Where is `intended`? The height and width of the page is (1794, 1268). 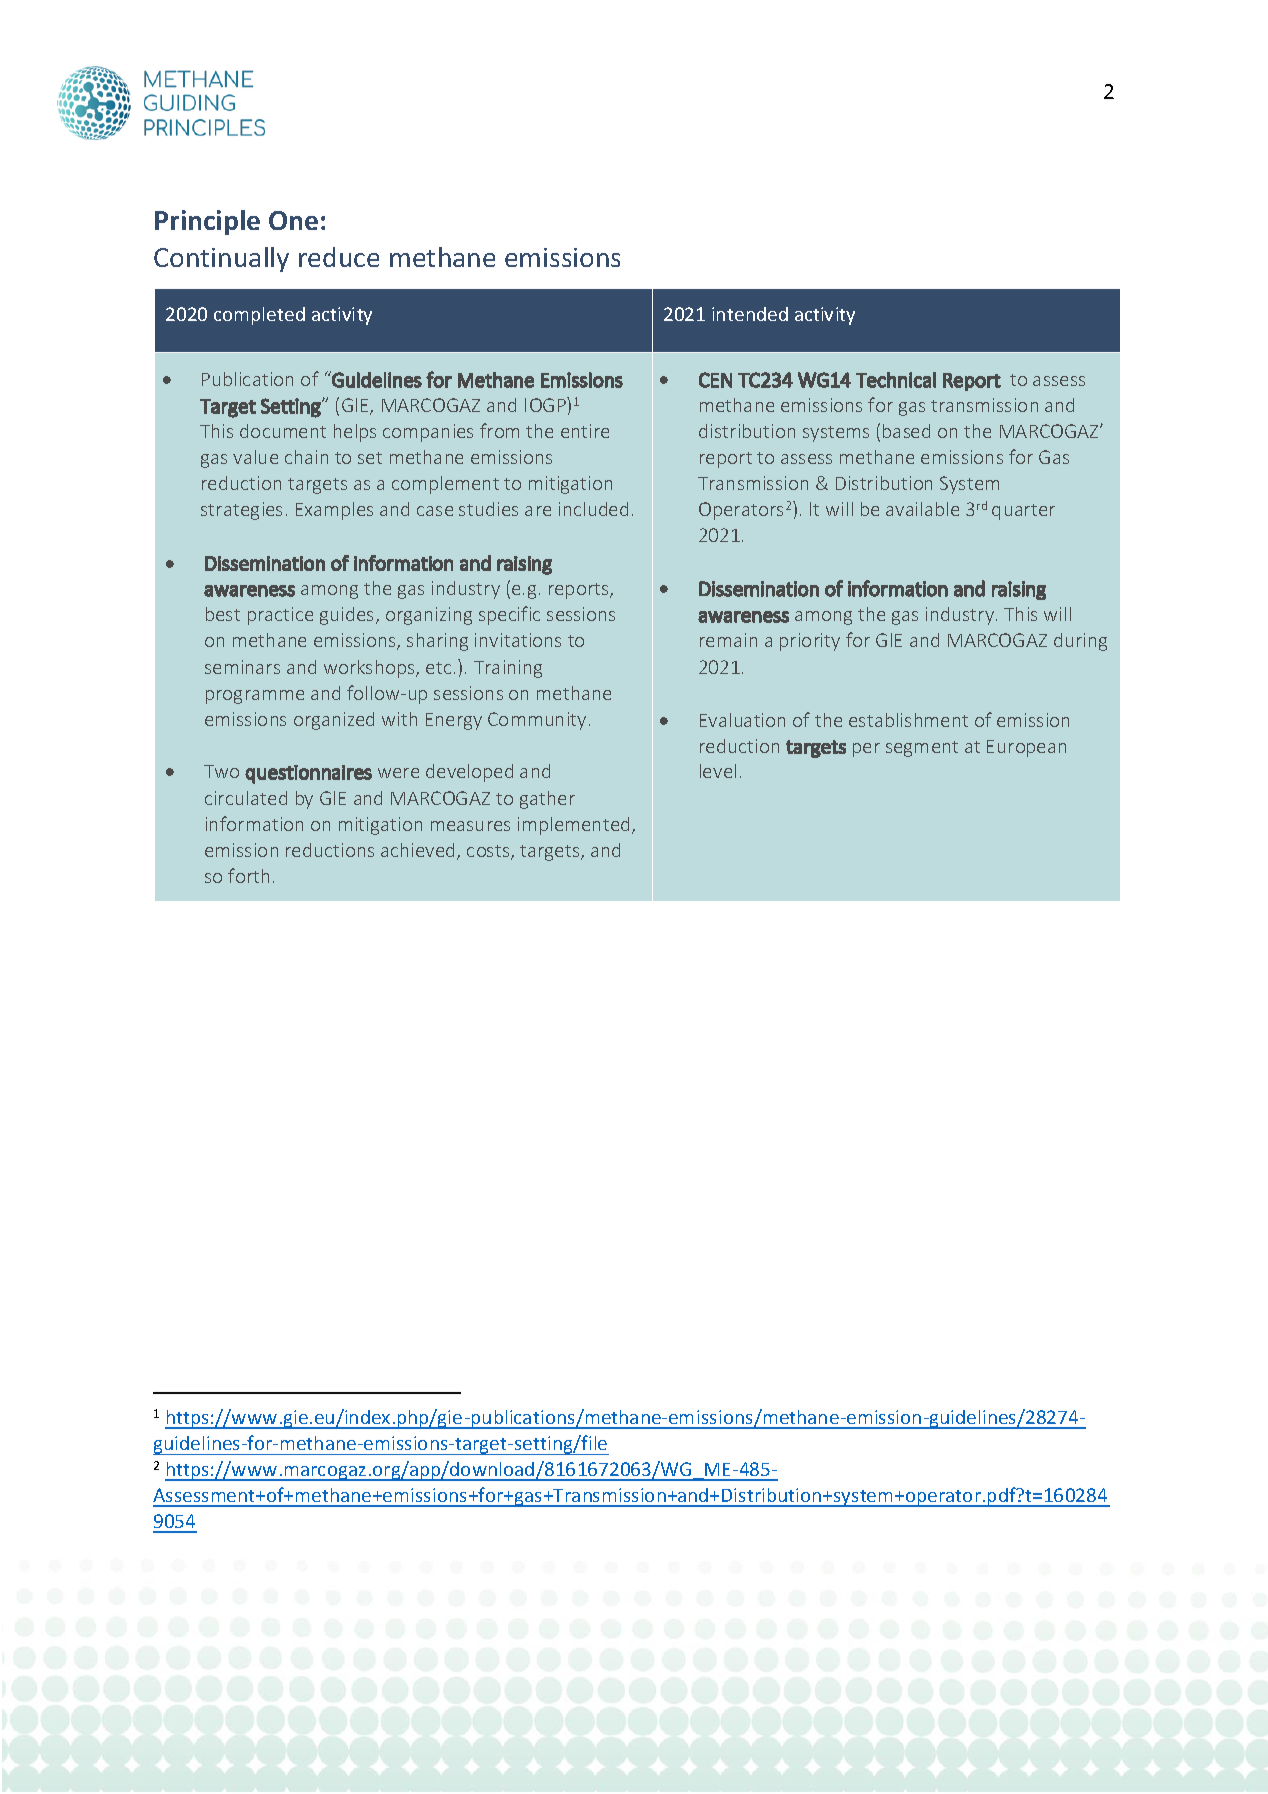 intended is located at coordinates (750, 314).
